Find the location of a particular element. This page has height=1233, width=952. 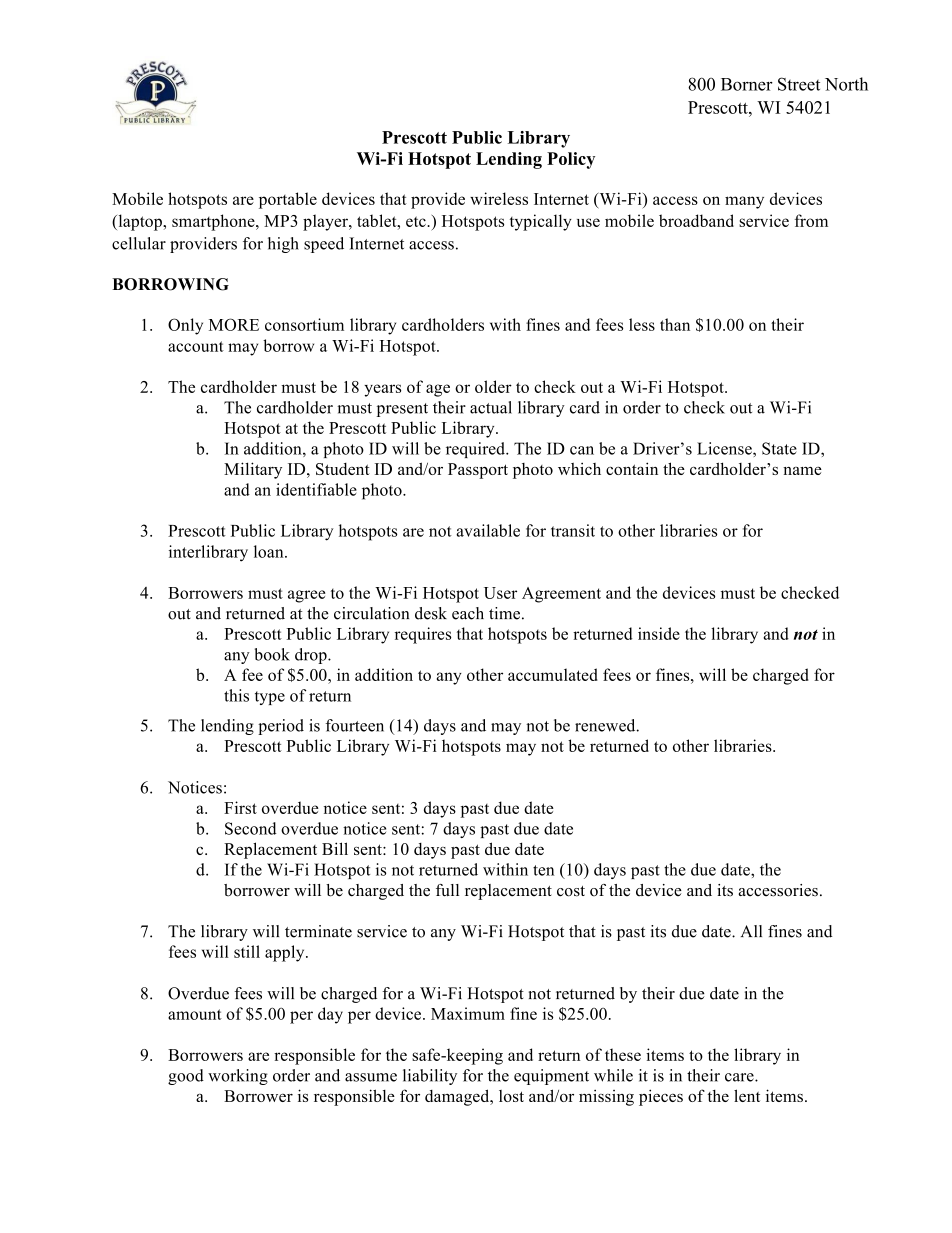

lost is located at coordinates (511, 1096).
